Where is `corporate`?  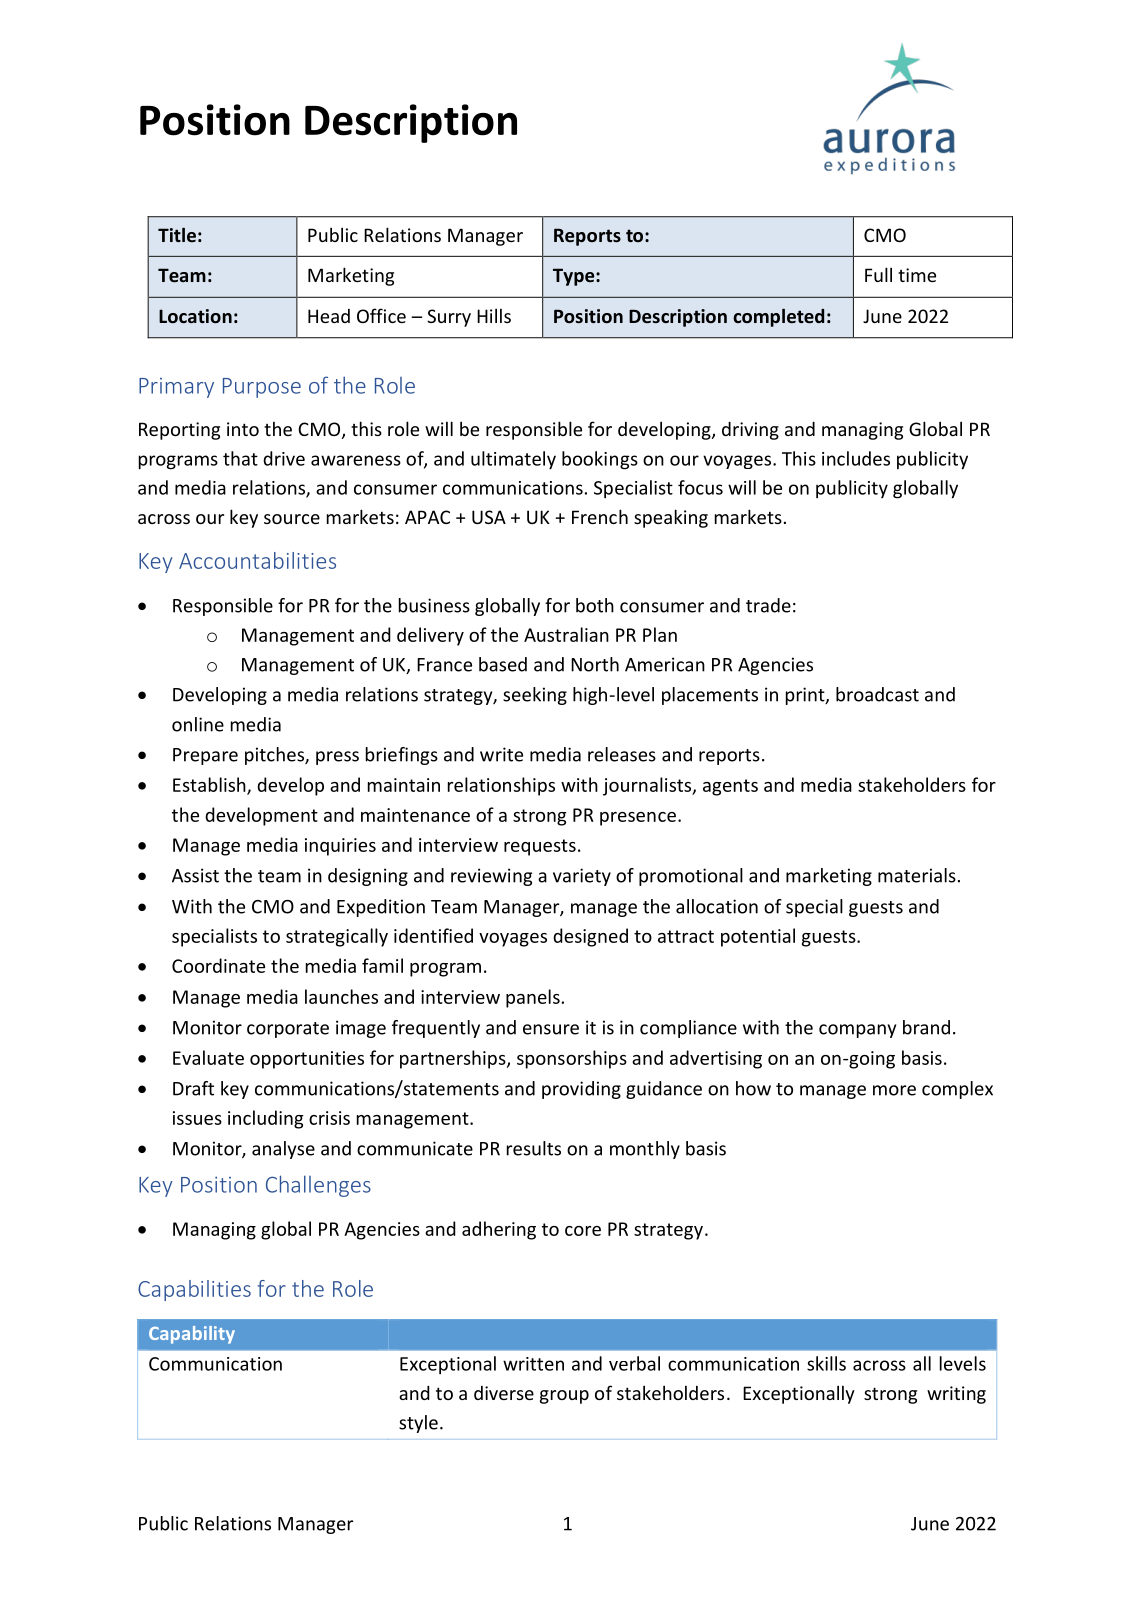
corporate is located at coordinates (288, 1030).
